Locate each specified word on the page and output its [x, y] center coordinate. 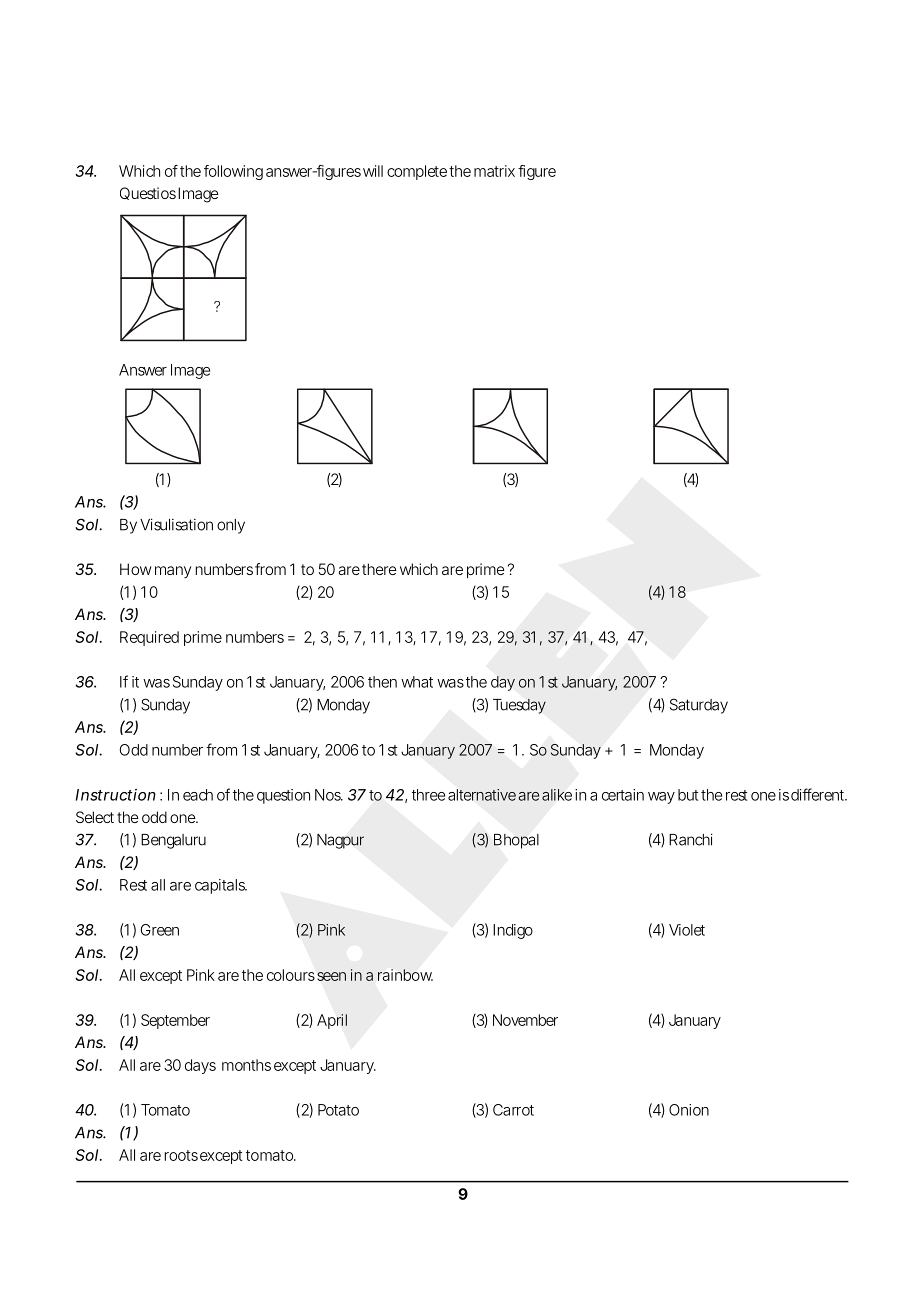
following [233, 172]
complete [418, 172]
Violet [687, 930]
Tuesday [519, 706]
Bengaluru [173, 841]
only [231, 526]
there [379, 569]
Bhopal [516, 841]
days [200, 1066]
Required [149, 638]
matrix [494, 171]
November [525, 1020]
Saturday [699, 706]
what [417, 682]
